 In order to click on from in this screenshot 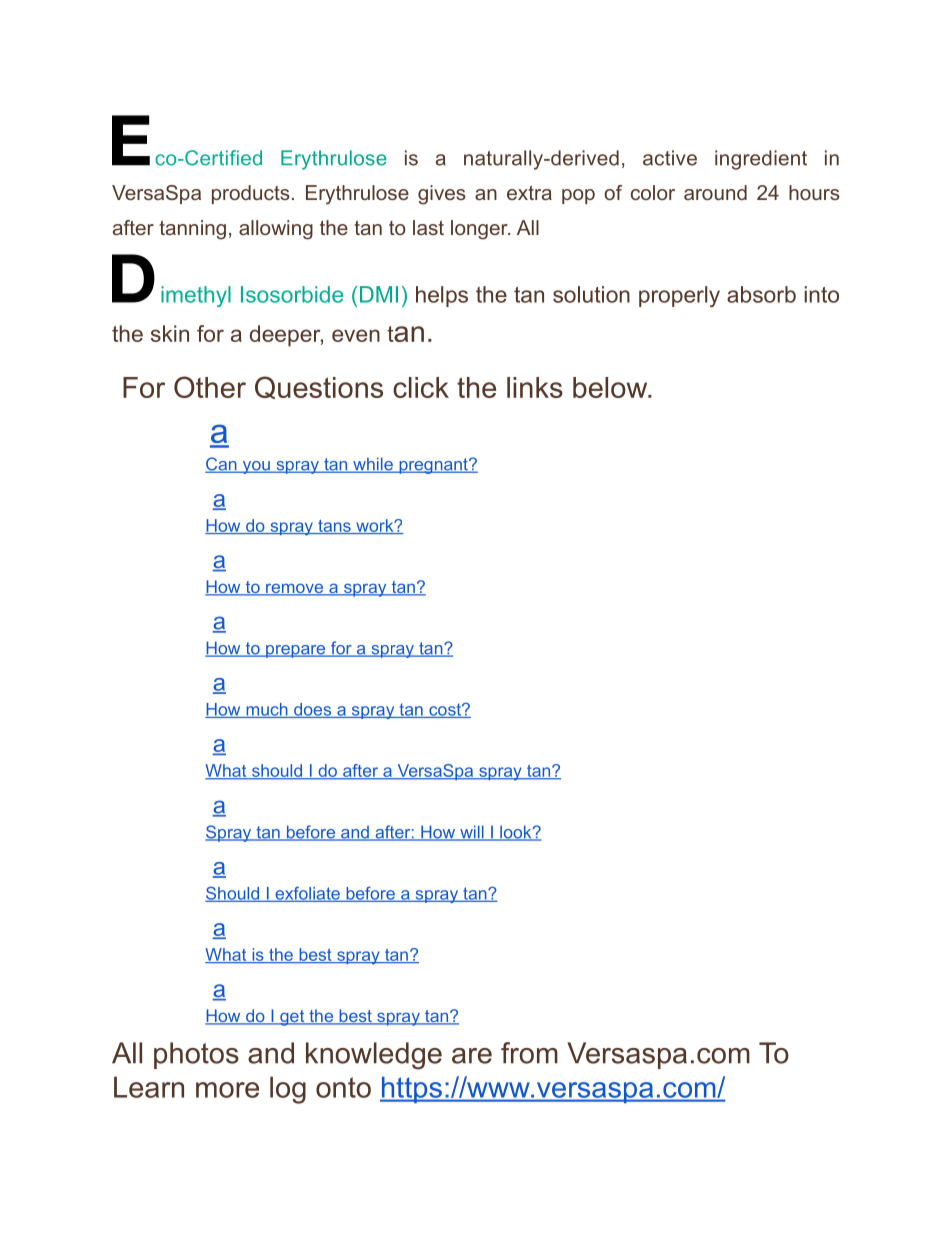, I will do `click(529, 1053)`.
